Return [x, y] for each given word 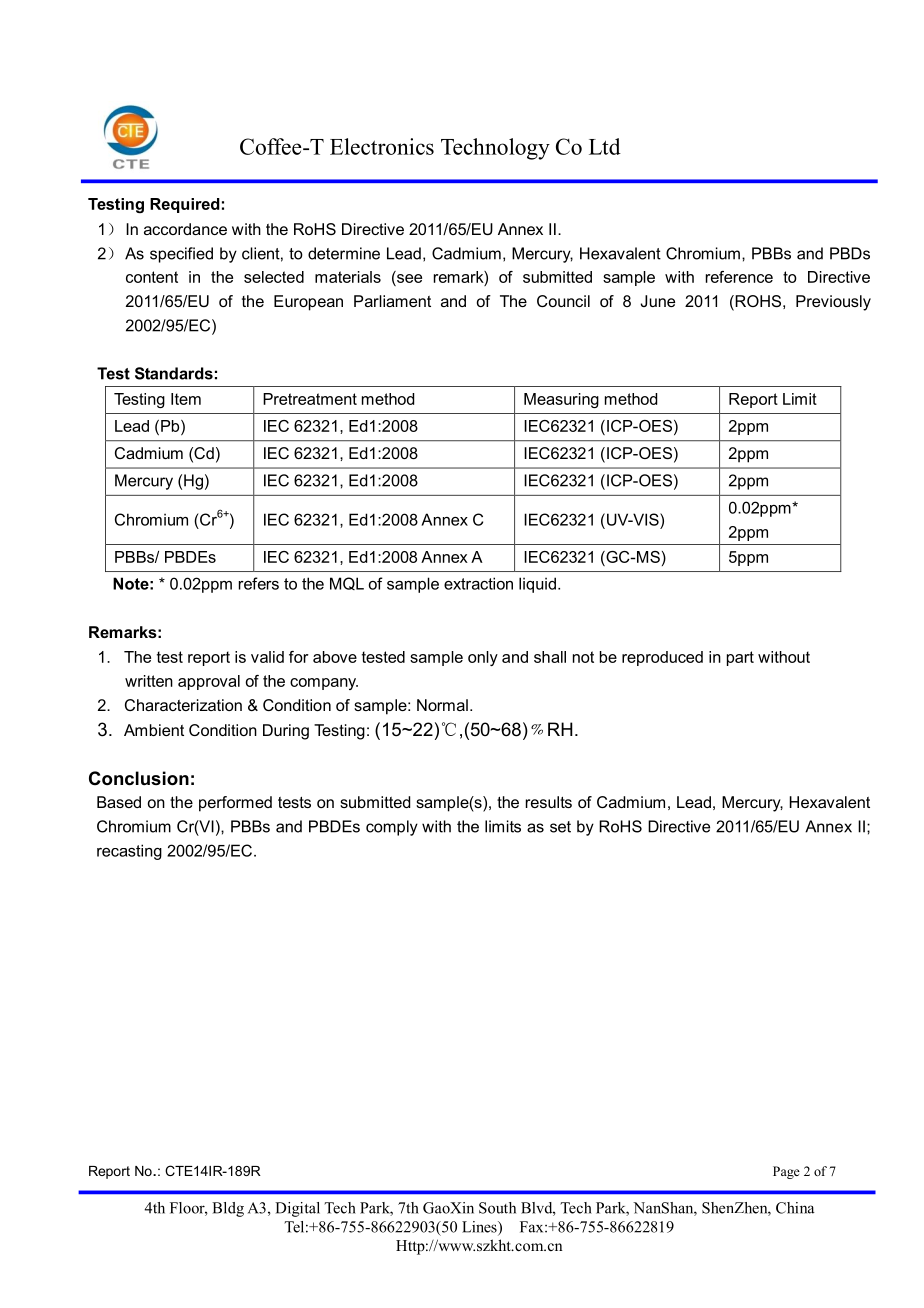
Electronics [382, 146]
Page [786, 1172]
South [497, 1208]
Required [185, 205]
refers [259, 583]
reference [739, 277]
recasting [129, 852]
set [560, 827]
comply [392, 828]
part [740, 658]
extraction [478, 583]
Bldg [228, 1209]
